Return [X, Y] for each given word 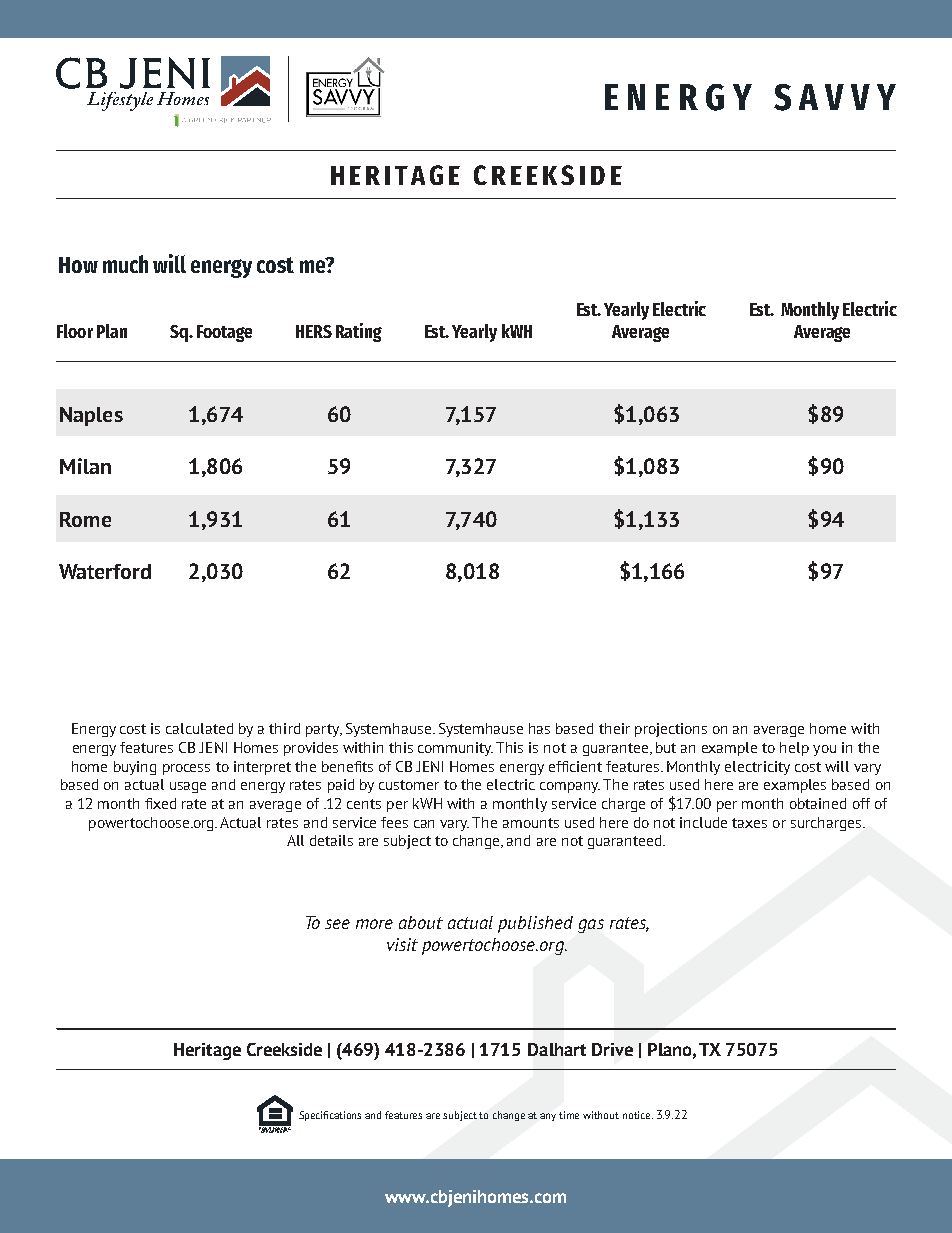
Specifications [330, 1116]
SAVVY [835, 97]
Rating [359, 332]
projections [671, 730]
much [125, 264]
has [539, 728]
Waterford [105, 571]
